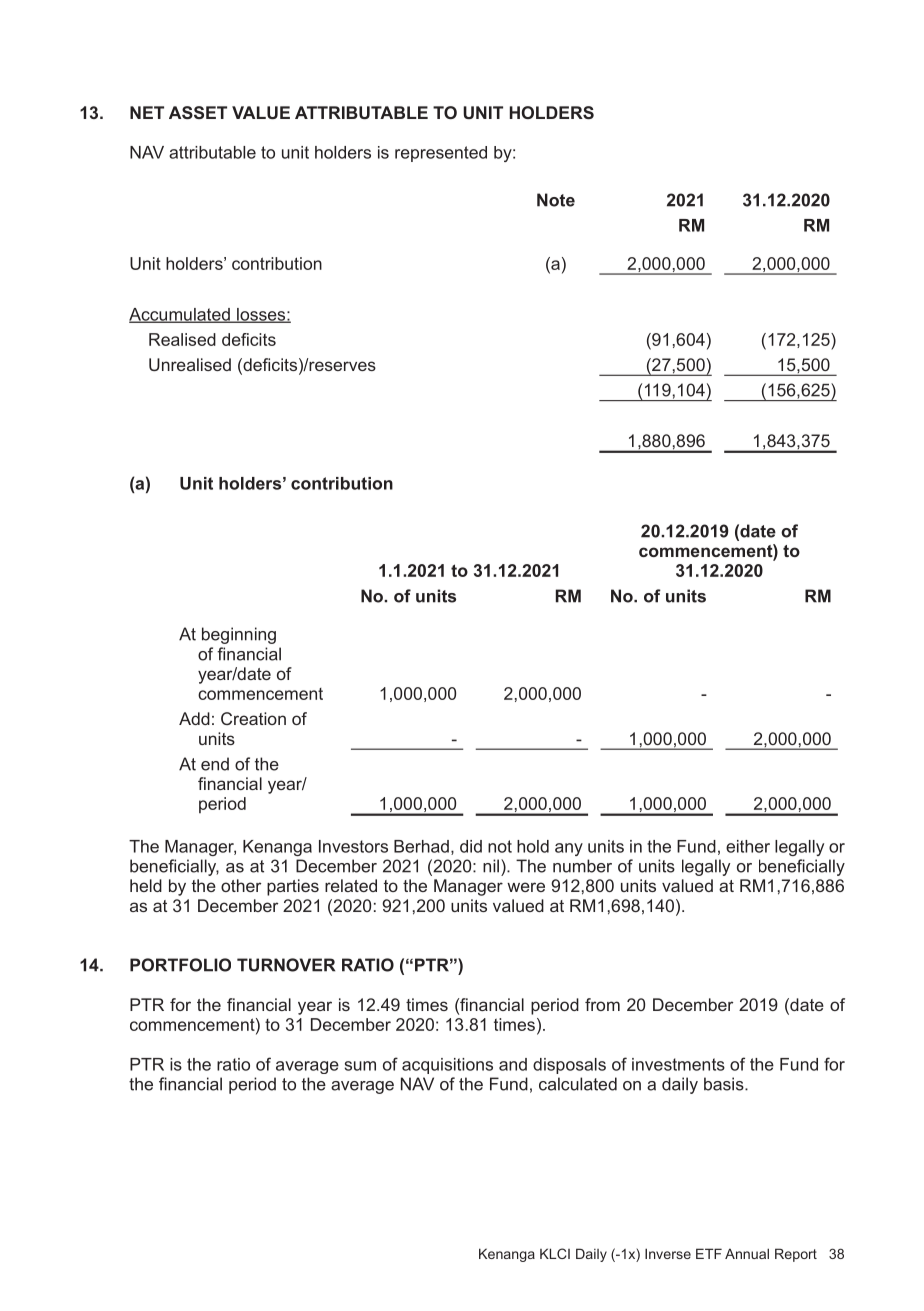 This image has width=924, height=1311. I want to click on represented, so click(441, 154).
